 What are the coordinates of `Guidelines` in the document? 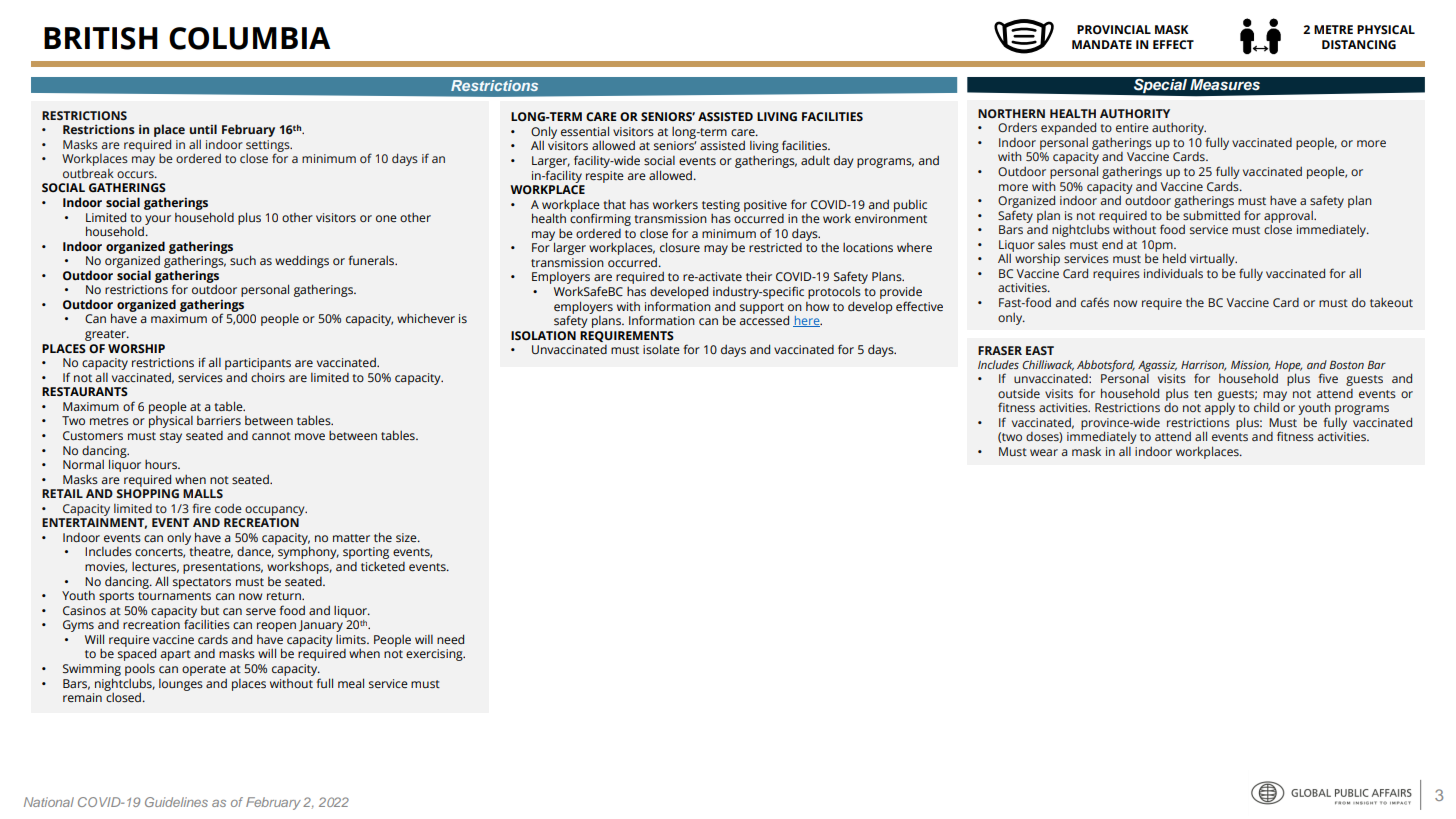 It's located at (176, 802).
